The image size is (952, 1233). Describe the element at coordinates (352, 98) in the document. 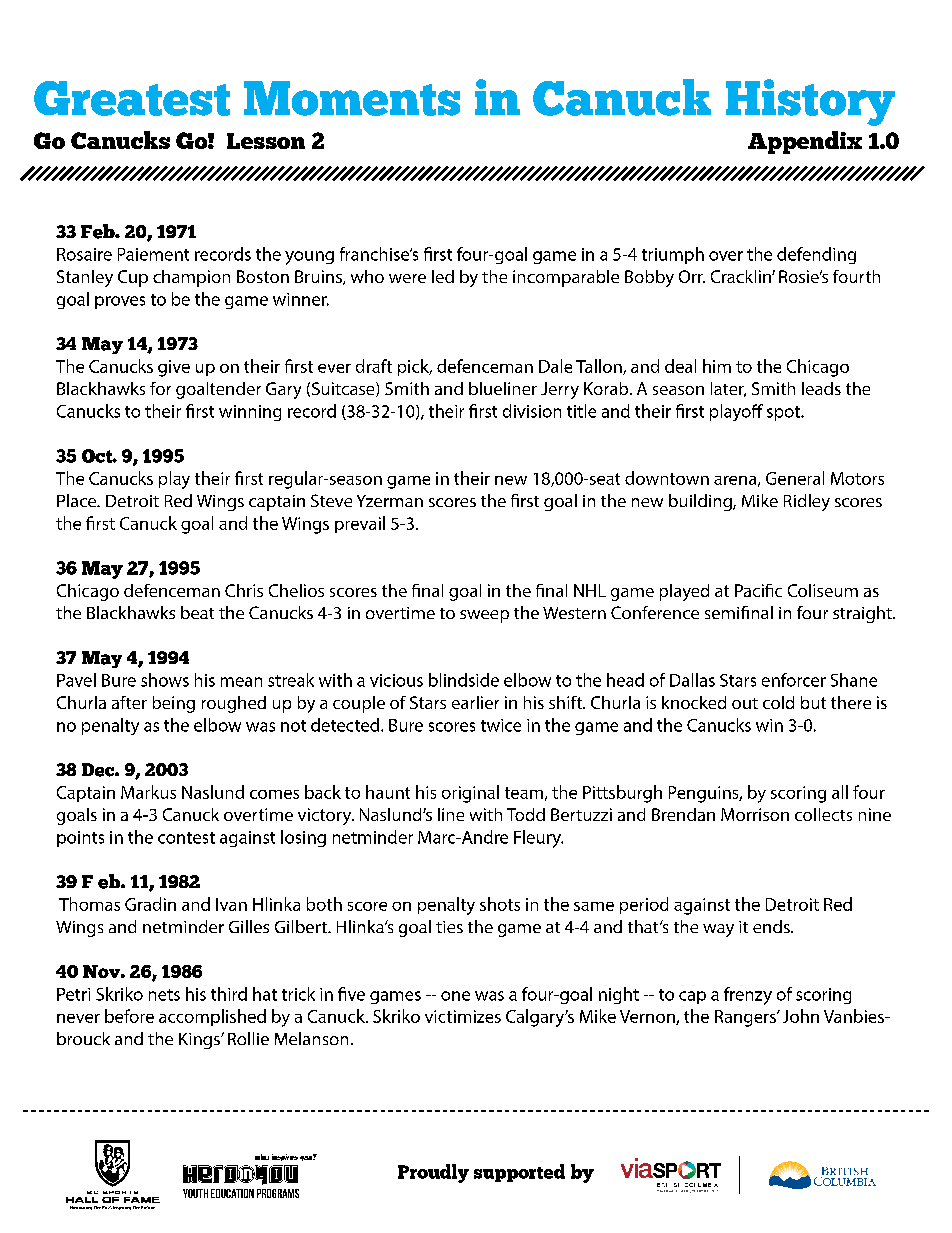

I see `Moments` at that location.
